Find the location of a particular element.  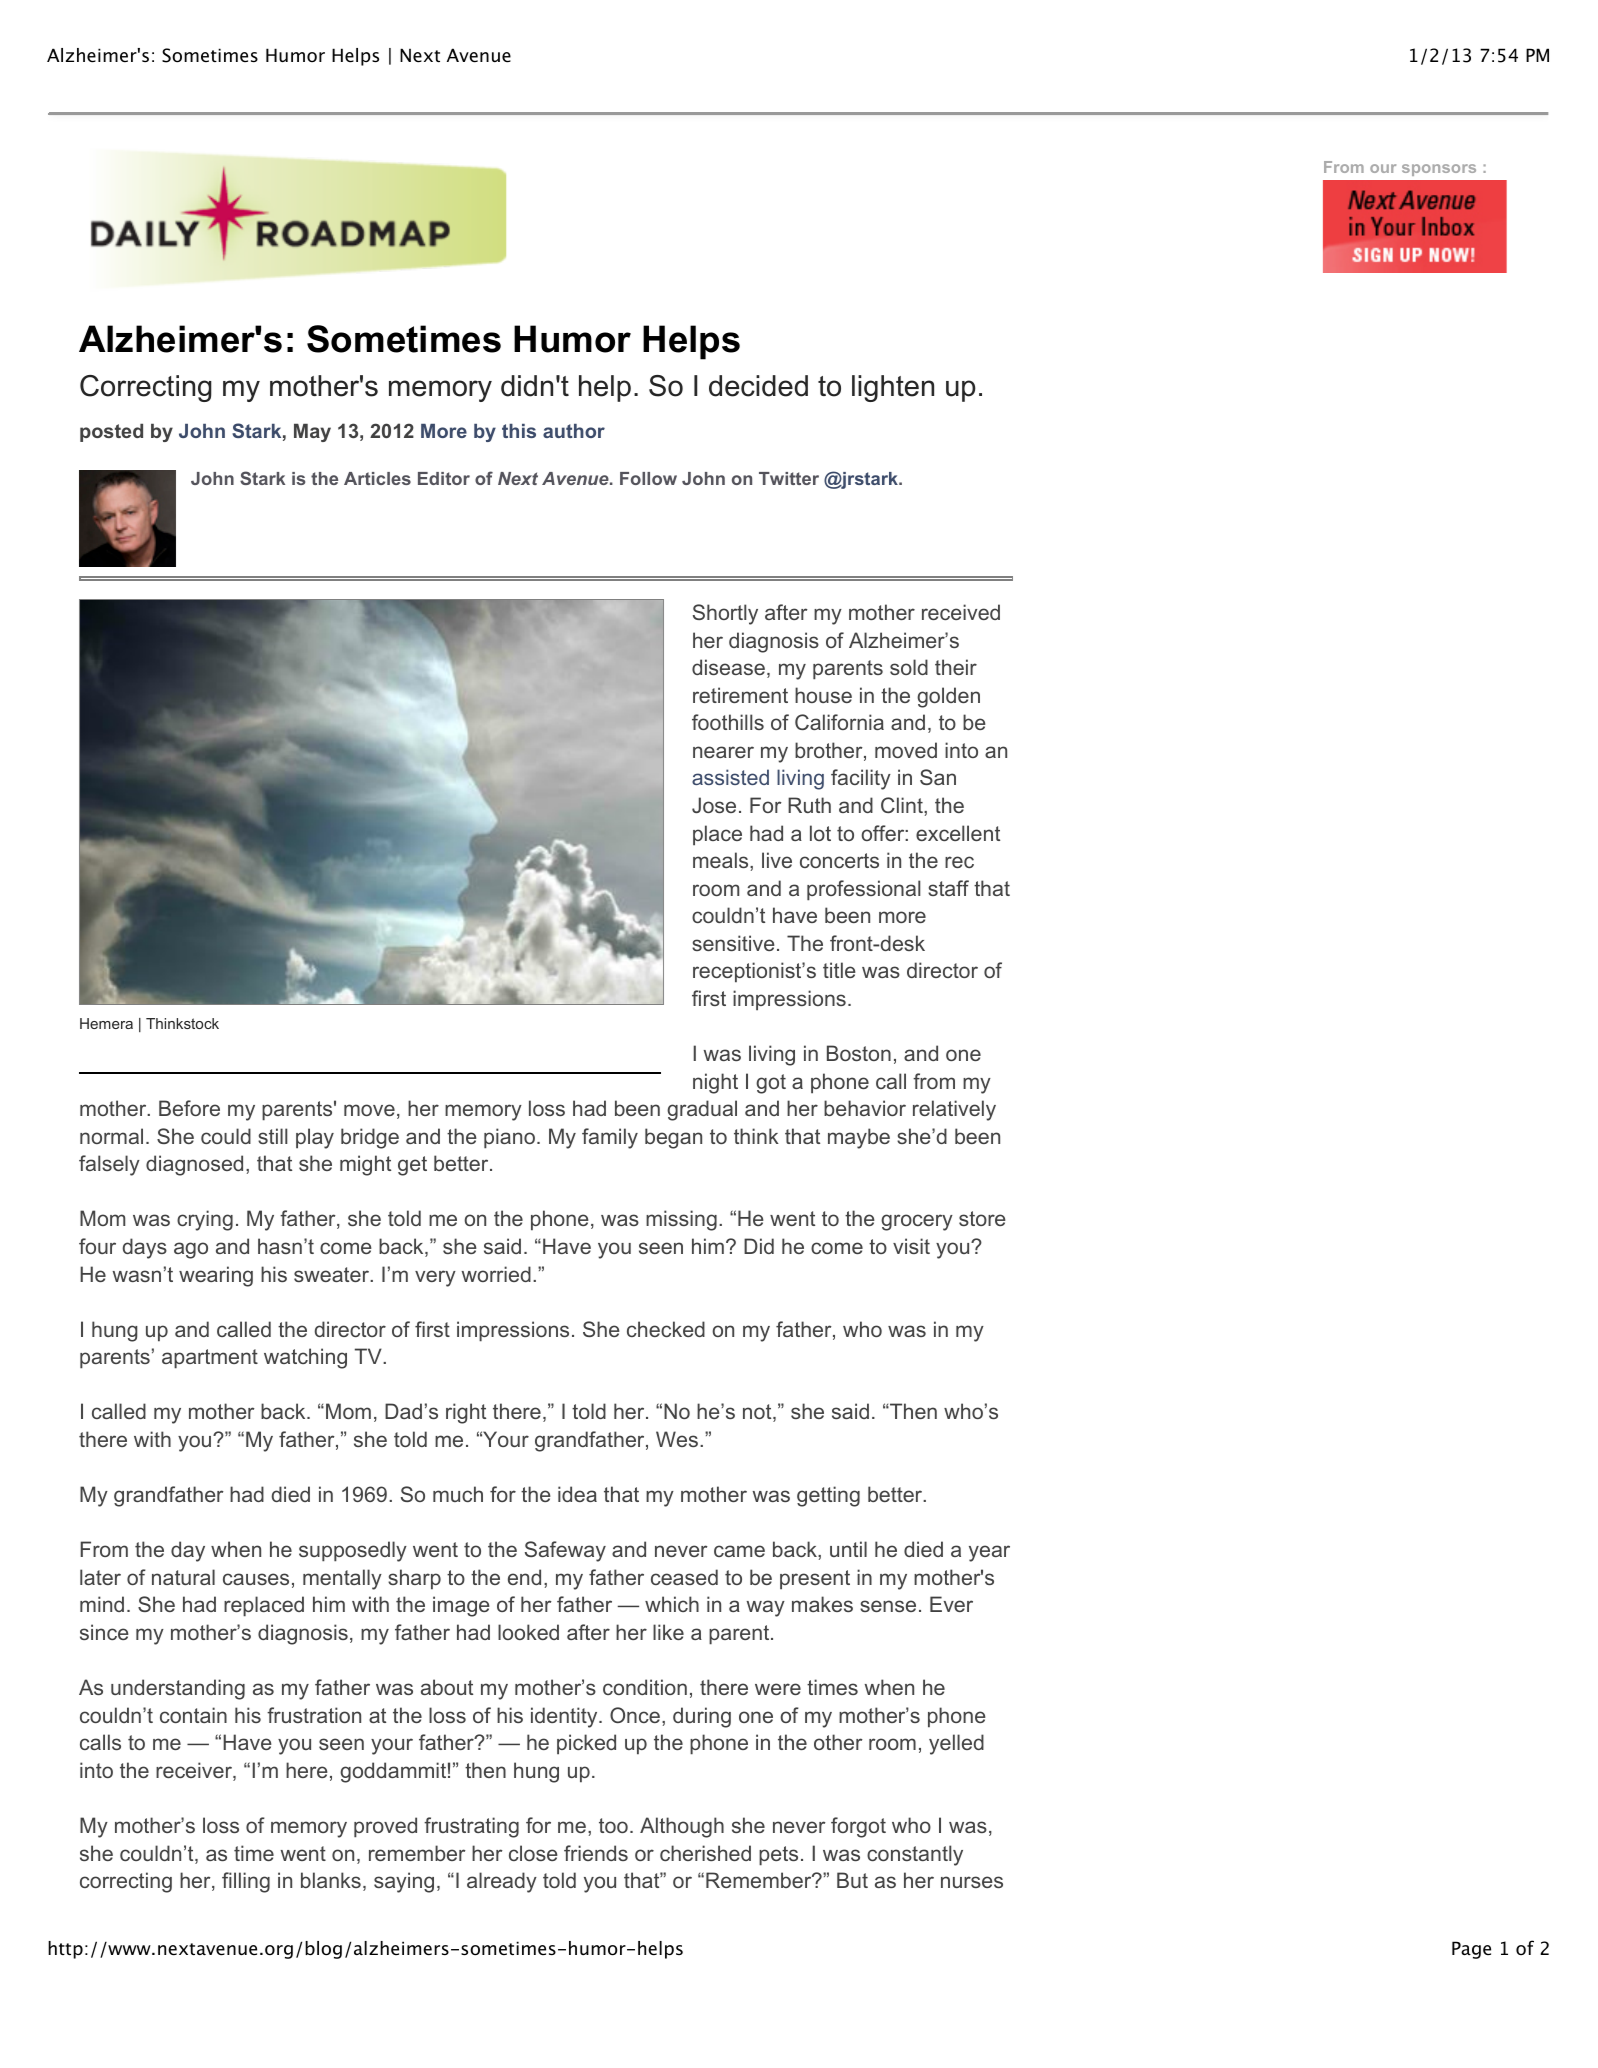

Ruth is located at coordinates (809, 805).
